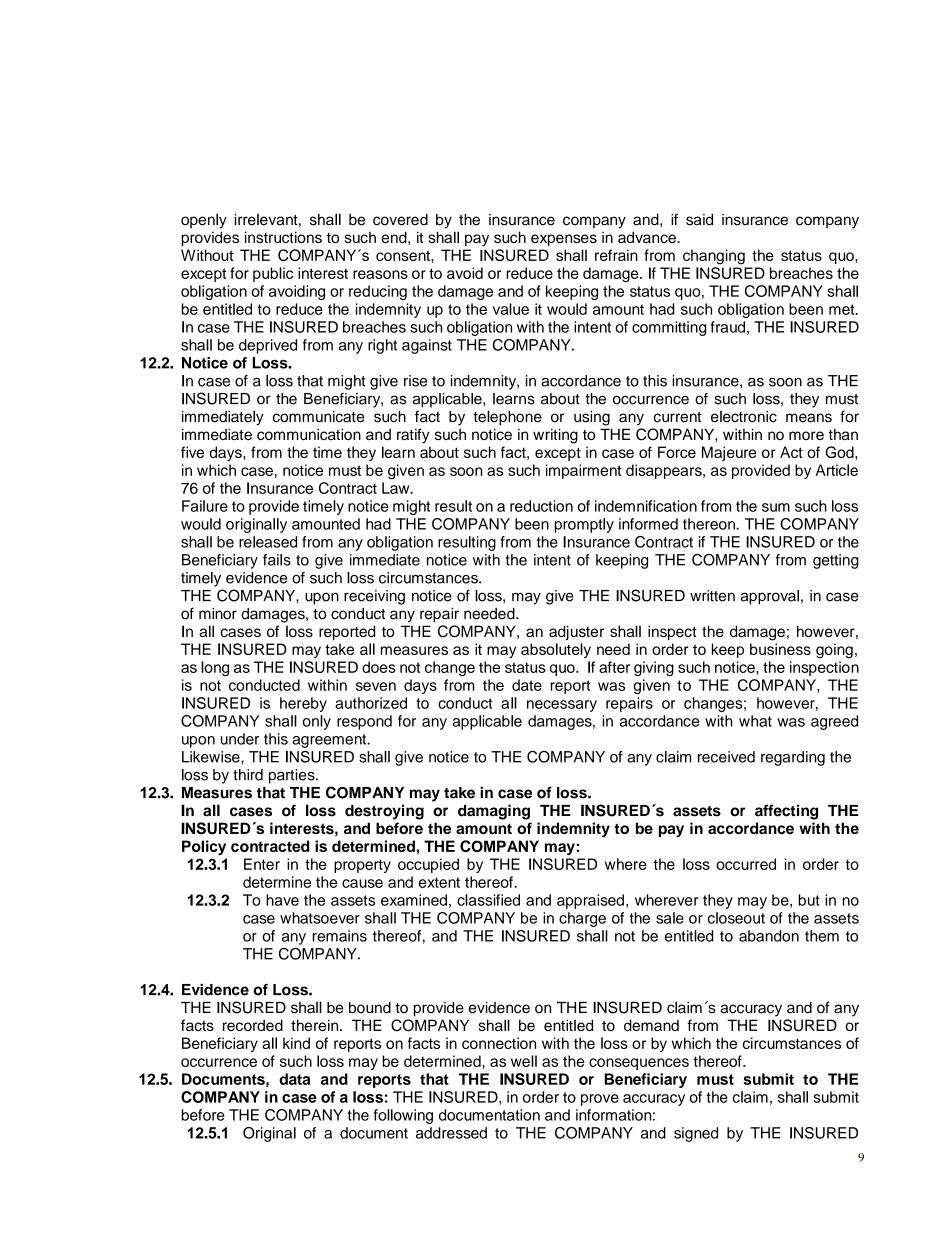  What do you see at coordinates (309, 434) in the image?
I see `communication` at bounding box center [309, 434].
